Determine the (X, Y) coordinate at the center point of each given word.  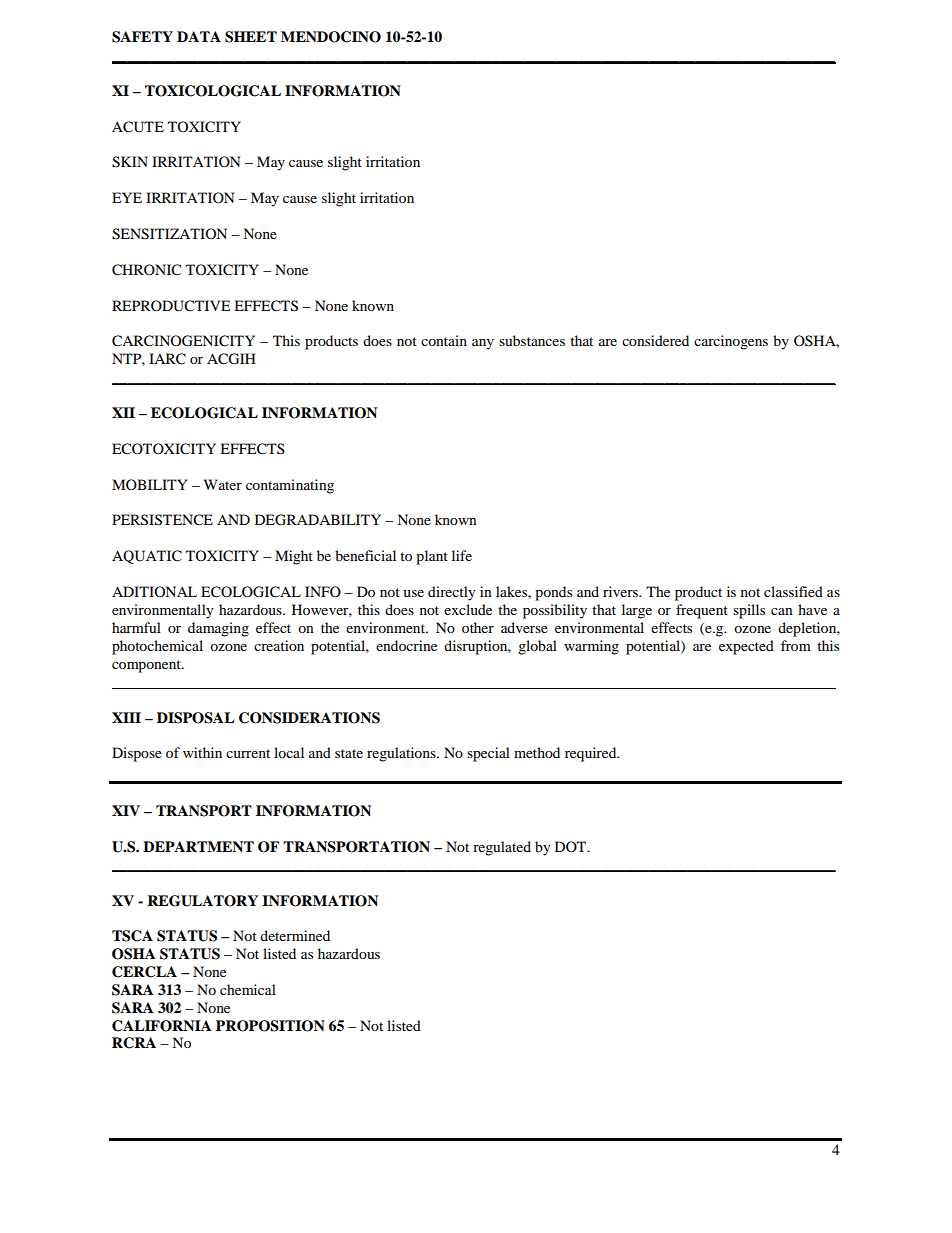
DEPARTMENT (198, 846)
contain (444, 340)
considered (655, 340)
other (478, 627)
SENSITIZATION (169, 234)
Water (223, 484)
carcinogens (731, 342)
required (592, 754)
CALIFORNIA (162, 1026)
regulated (502, 848)
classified (793, 591)
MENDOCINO (331, 37)
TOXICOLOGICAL (213, 91)
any (483, 344)
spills (749, 611)
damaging (218, 629)
